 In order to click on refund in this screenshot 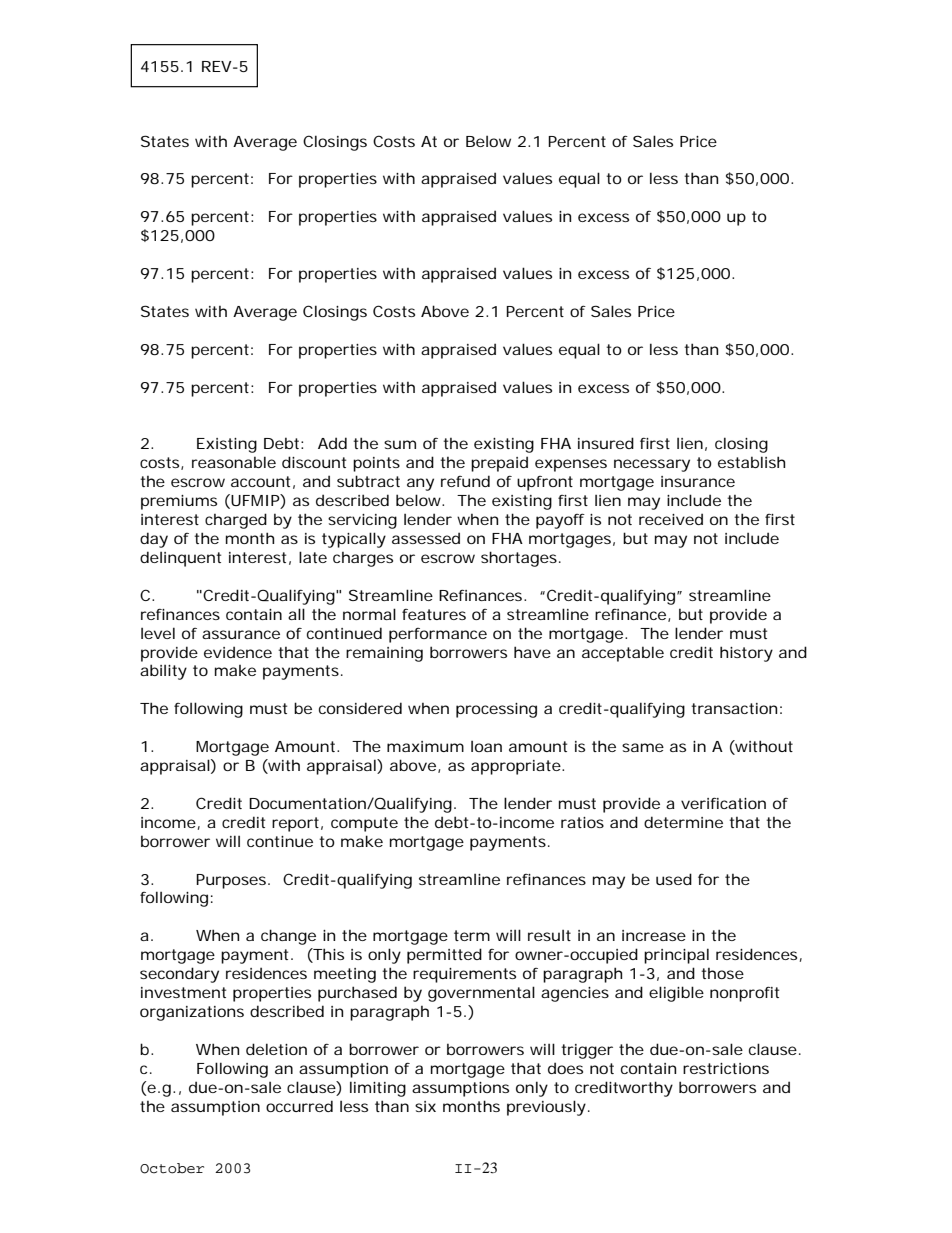, I will do `click(465, 481)`.
